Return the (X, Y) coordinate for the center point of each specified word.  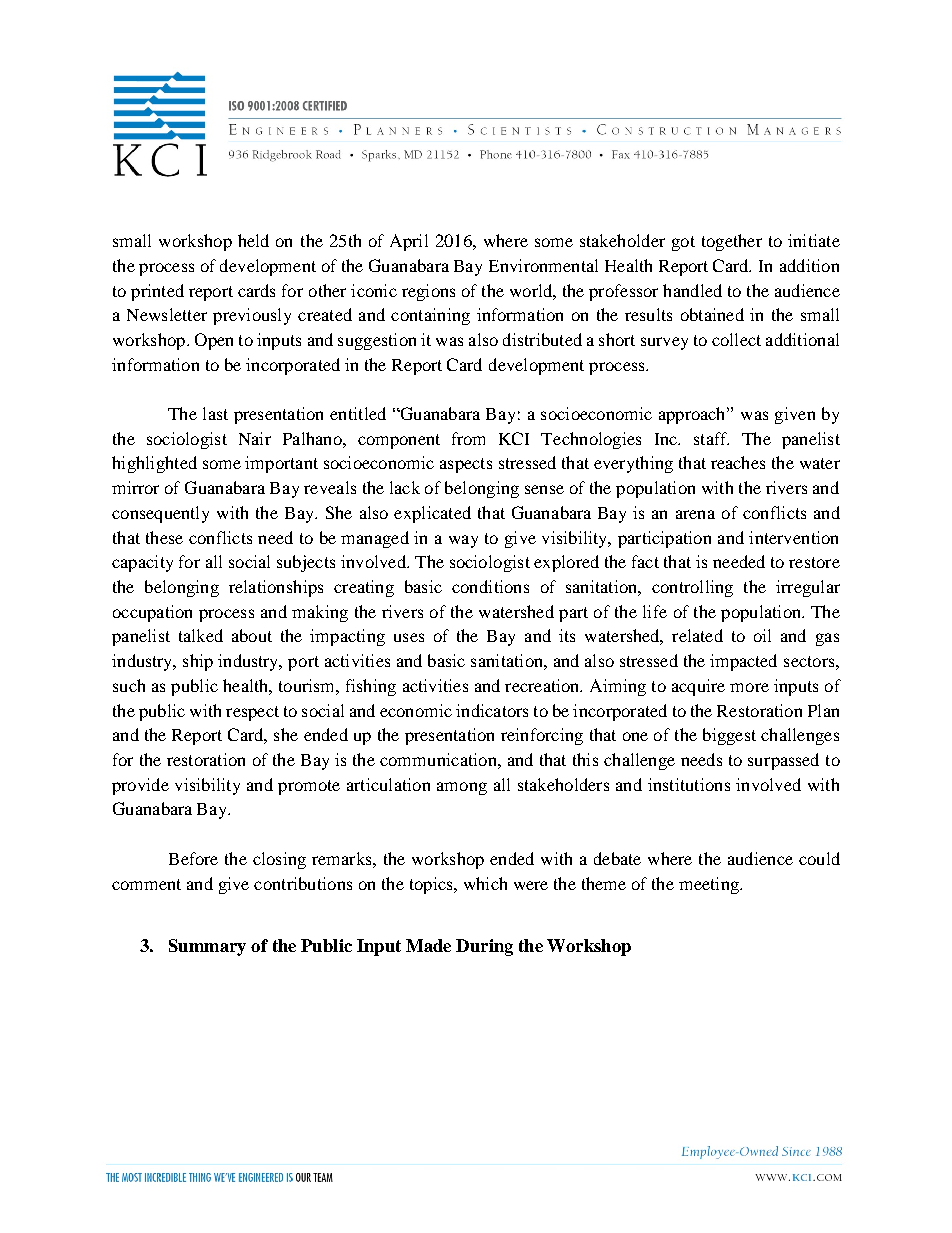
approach (693, 415)
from (468, 438)
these (164, 537)
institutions (689, 784)
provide (140, 786)
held (253, 240)
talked (201, 635)
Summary (207, 947)
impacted (743, 662)
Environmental (543, 265)
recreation (543, 685)
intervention (793, 537)
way (463, 541)
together (732, 242)
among (462, 788)
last (215, 413)
